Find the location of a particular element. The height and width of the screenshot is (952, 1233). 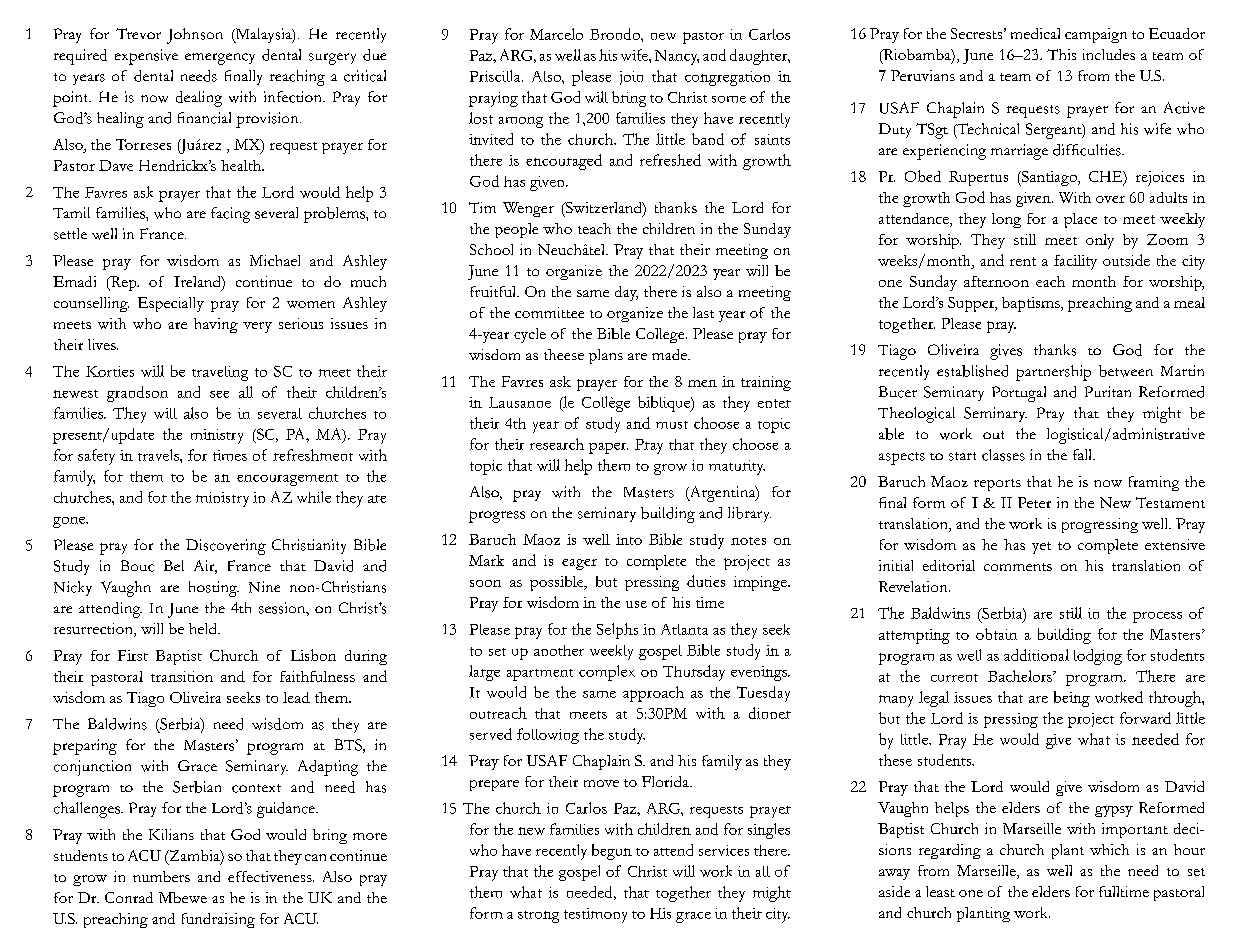

least is located at coordinates (940, 891).
